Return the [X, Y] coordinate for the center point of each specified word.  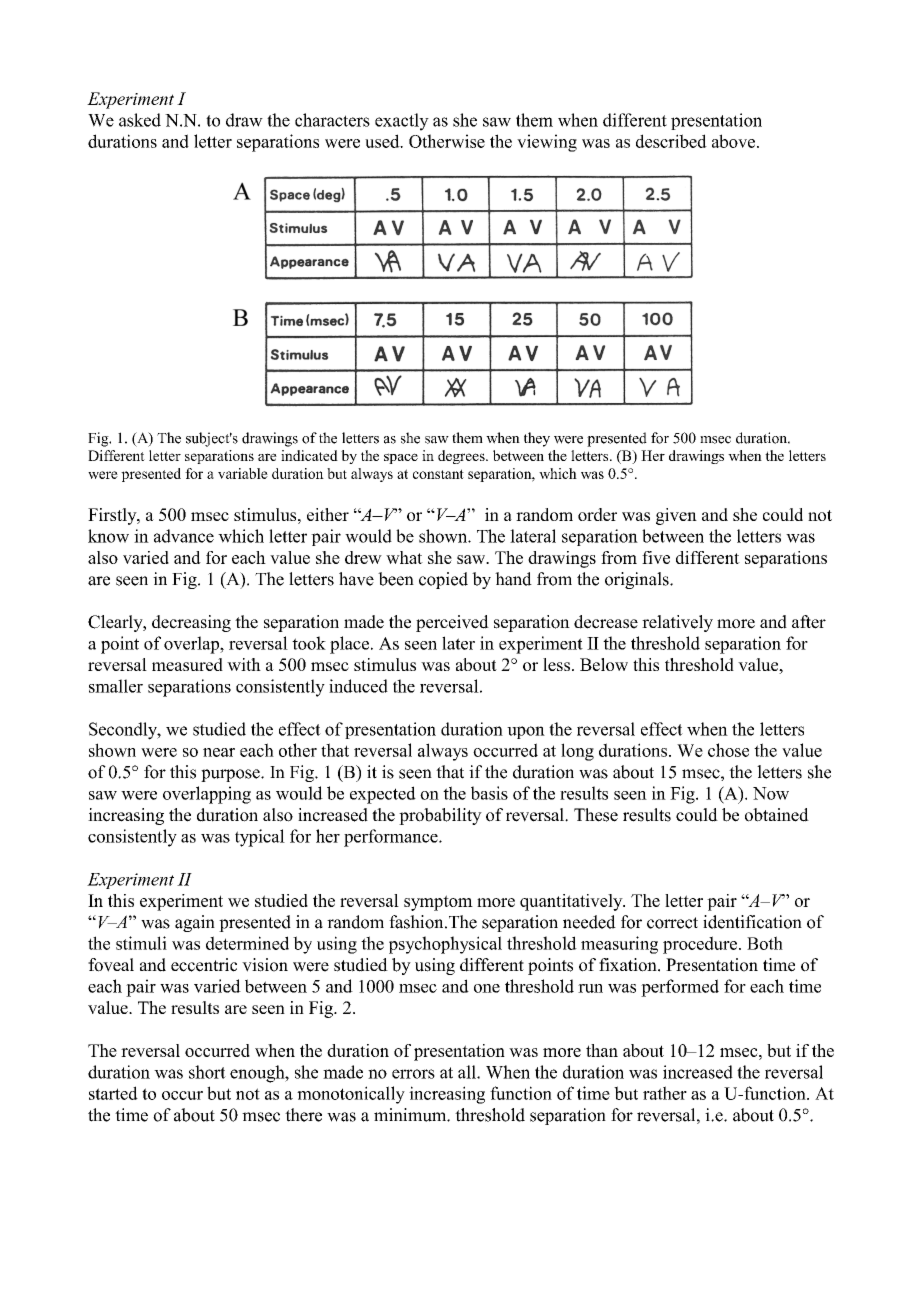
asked [140, 120]
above [733, 141]
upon [526, 732]
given [676, 516]
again [195, 923]
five [656, 557]
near [219, 752]
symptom [438, 903]
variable [243, 473]
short [207, 1072]
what [404, 557]
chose [728, 750]
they [537, 439]
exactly [402, 122]
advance [184, 536]
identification [752, 922]
